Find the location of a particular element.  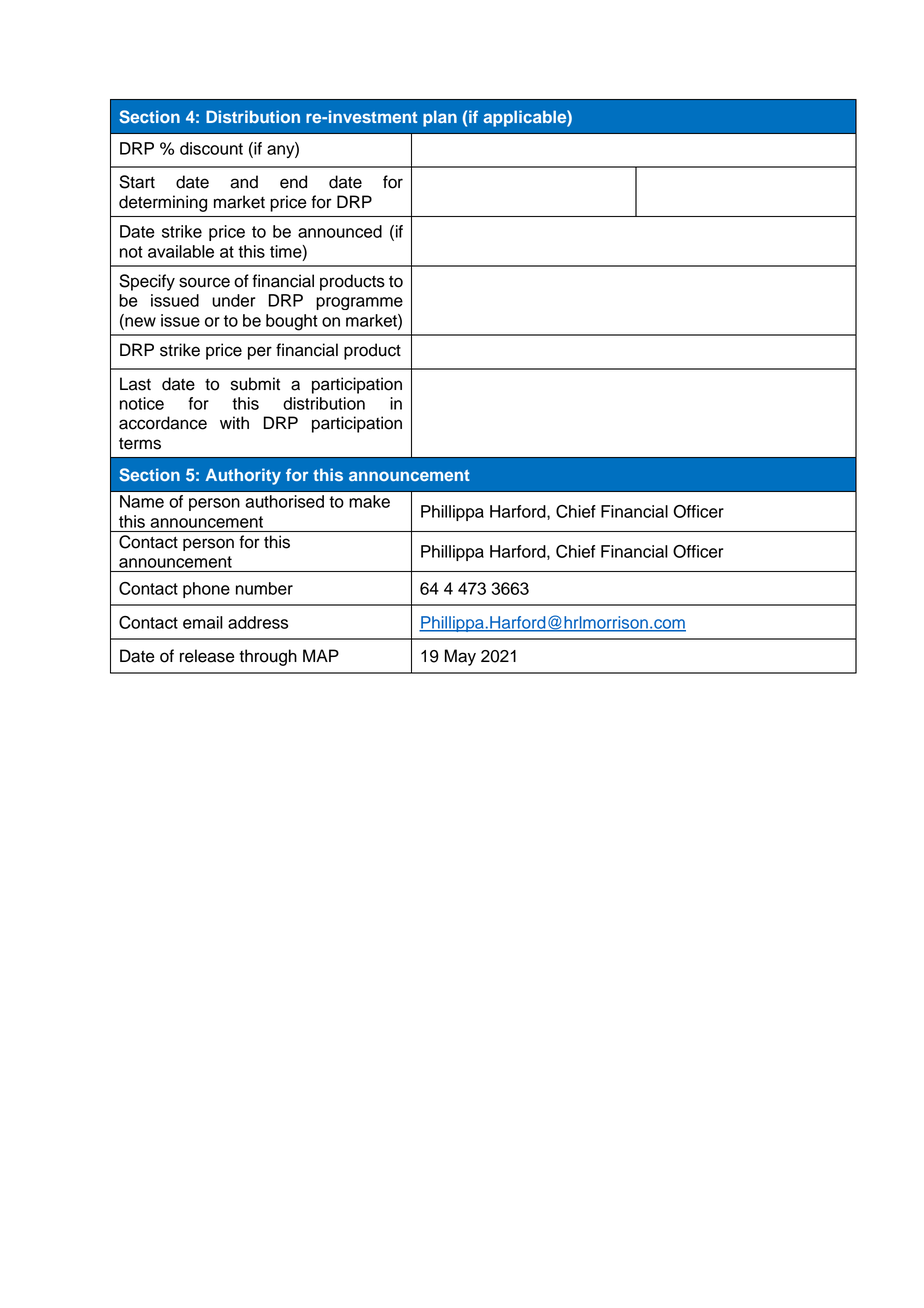

submit is located at coordinates (255, 384).
